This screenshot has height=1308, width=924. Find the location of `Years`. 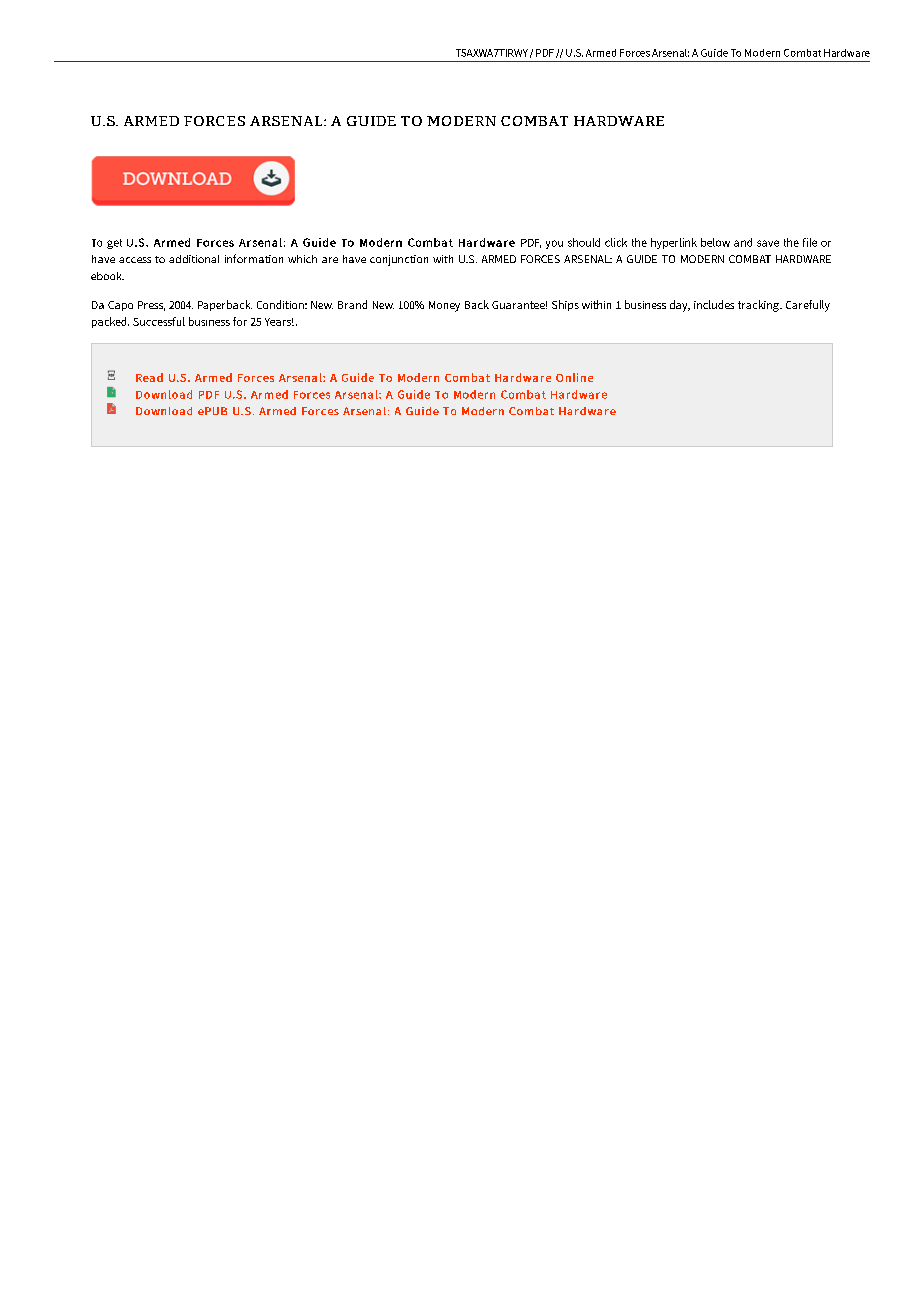

Years is located at coordinates (279, 322).
